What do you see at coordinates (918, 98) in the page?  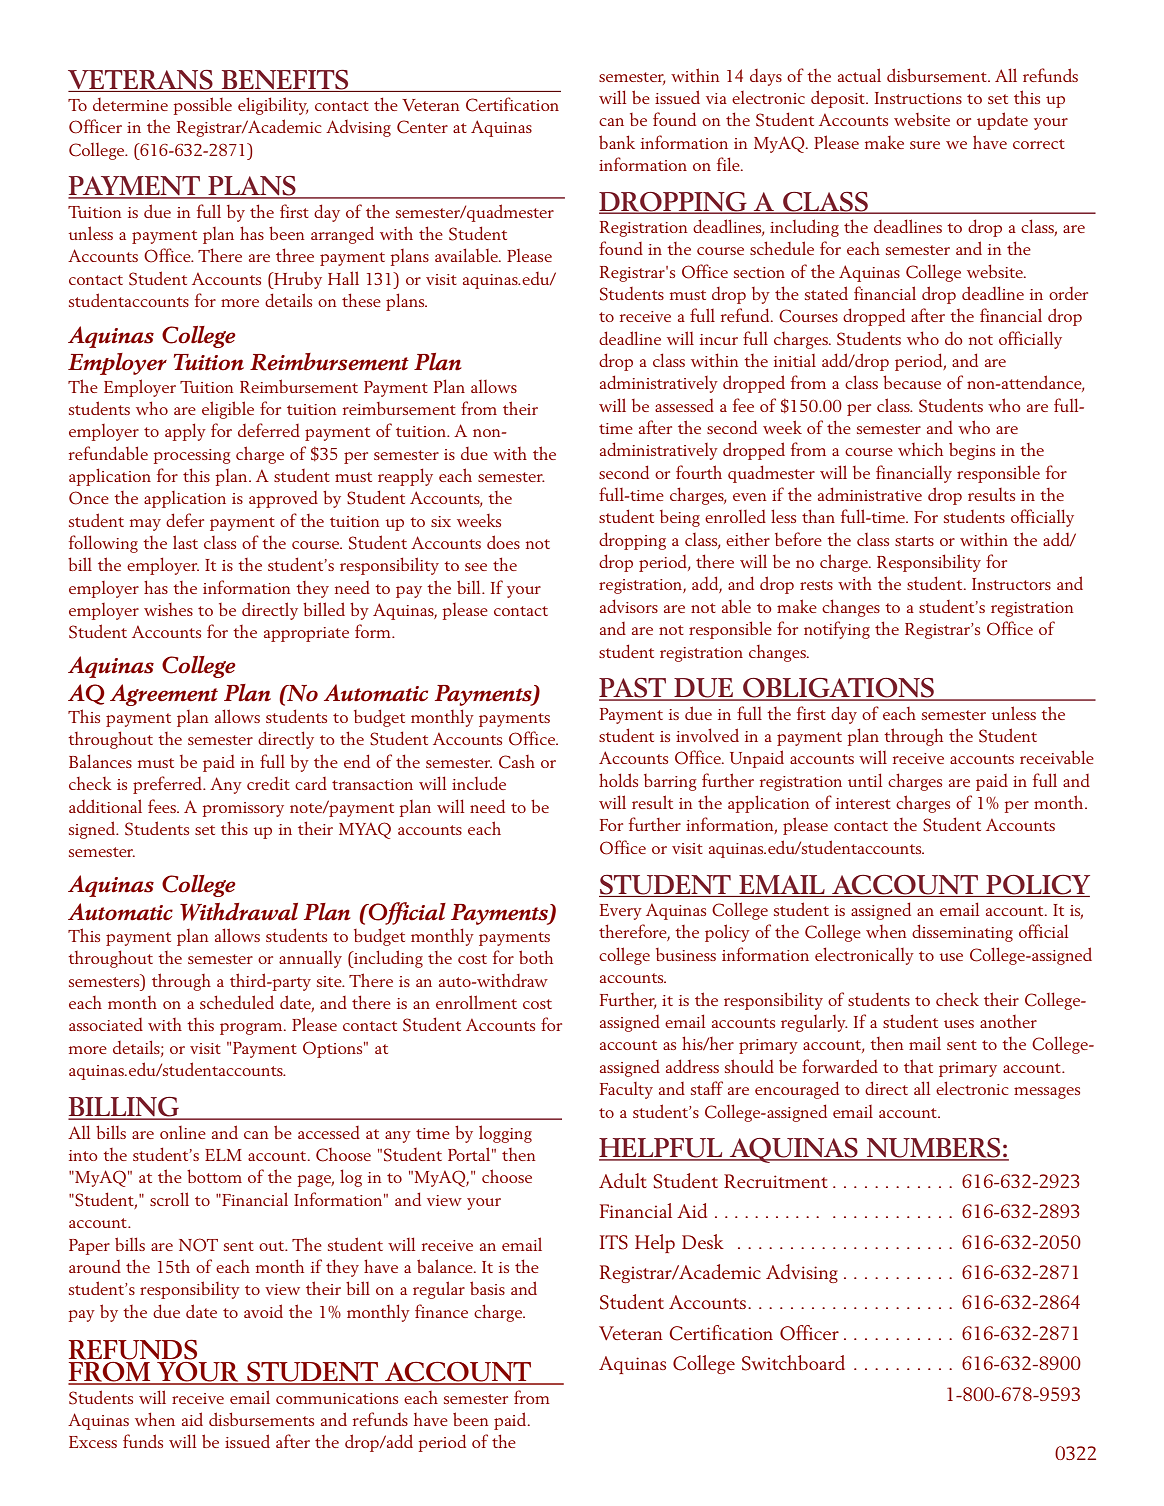 I see `Instructions` at bounding box center [918, 98].
